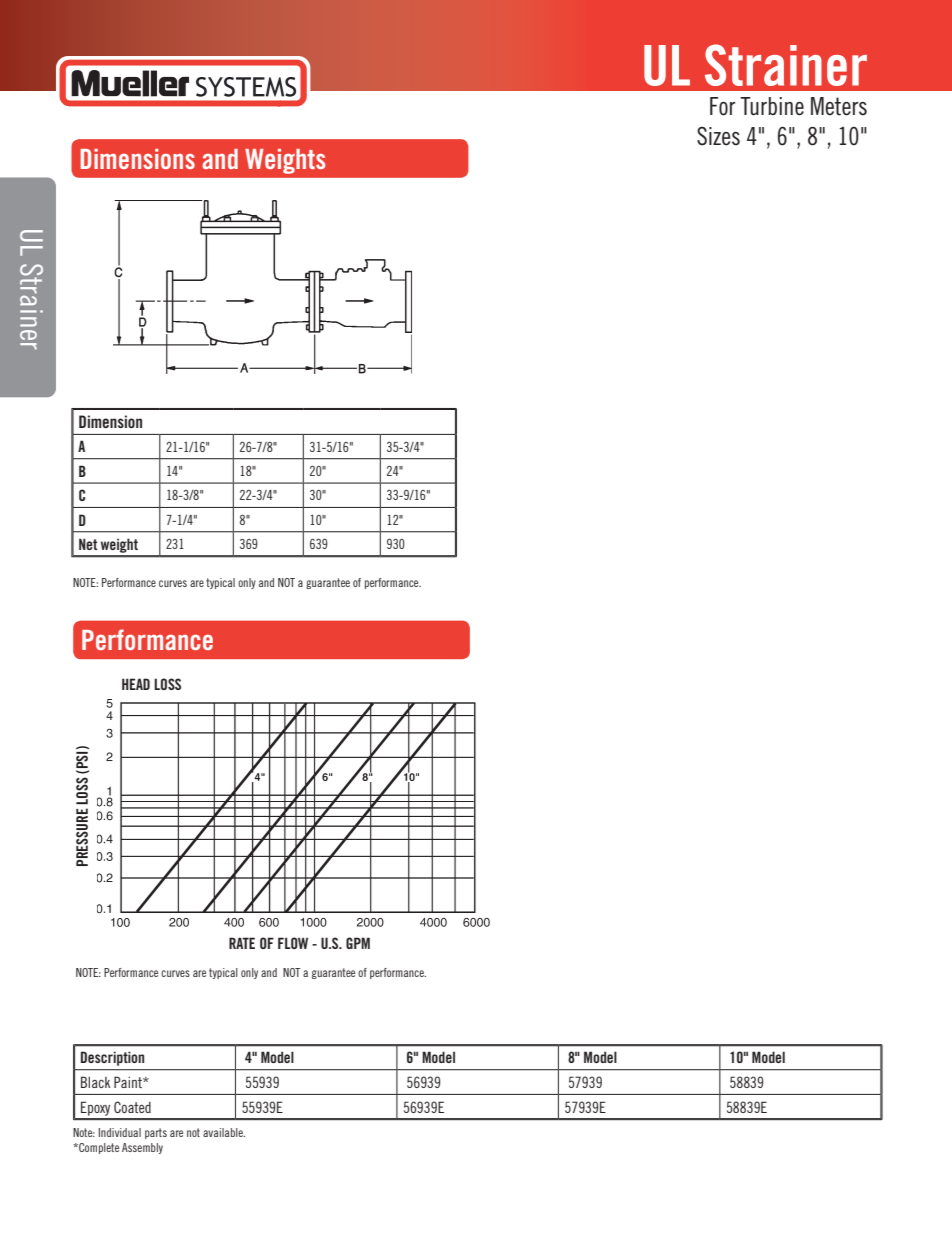 The image size is (952, 1233). Describe the element at coordinates (129, 1082) in the document. I see `Paint` at that location.
